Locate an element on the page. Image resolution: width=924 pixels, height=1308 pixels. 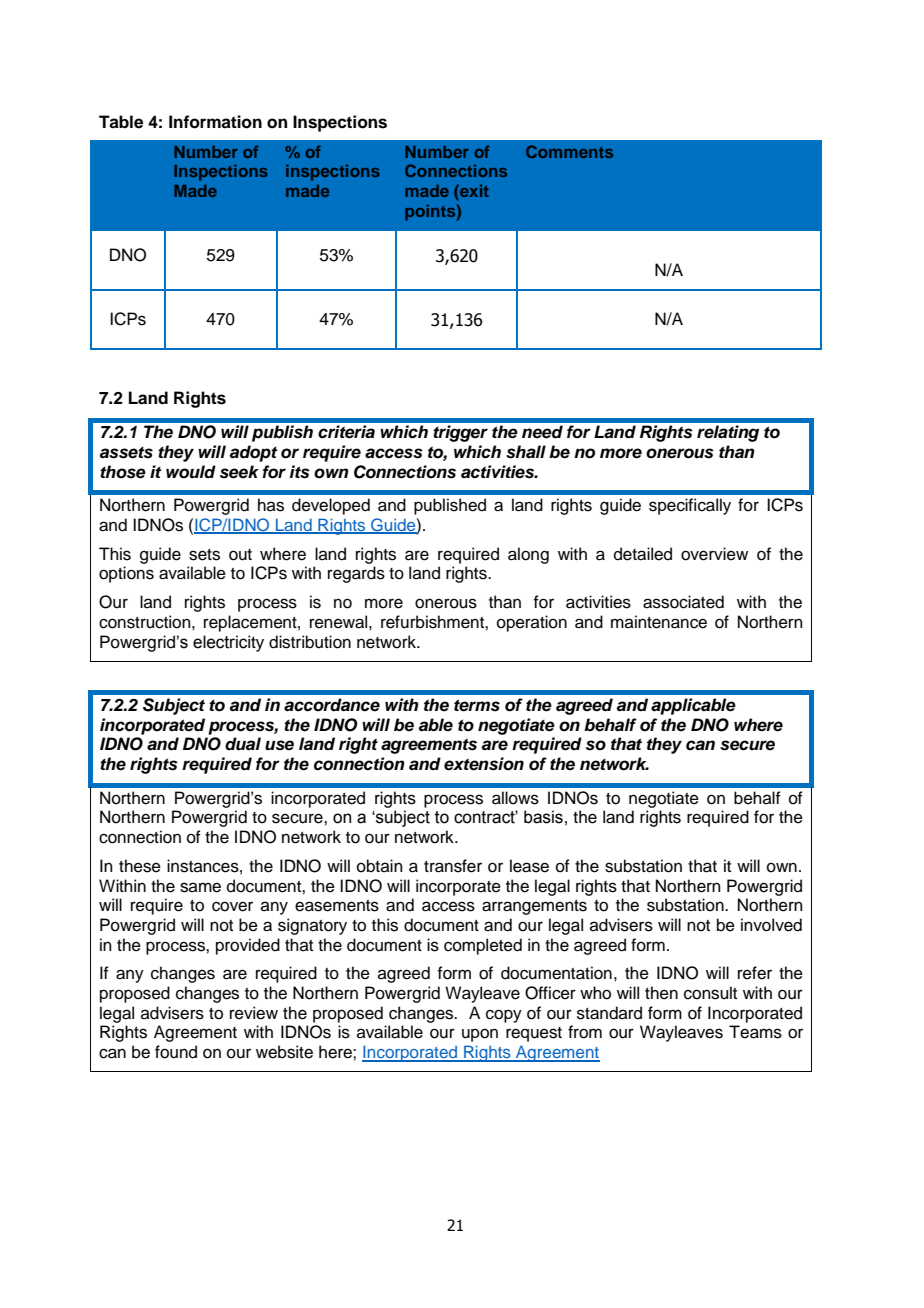
Comments is located at coordinates (569, 151).
